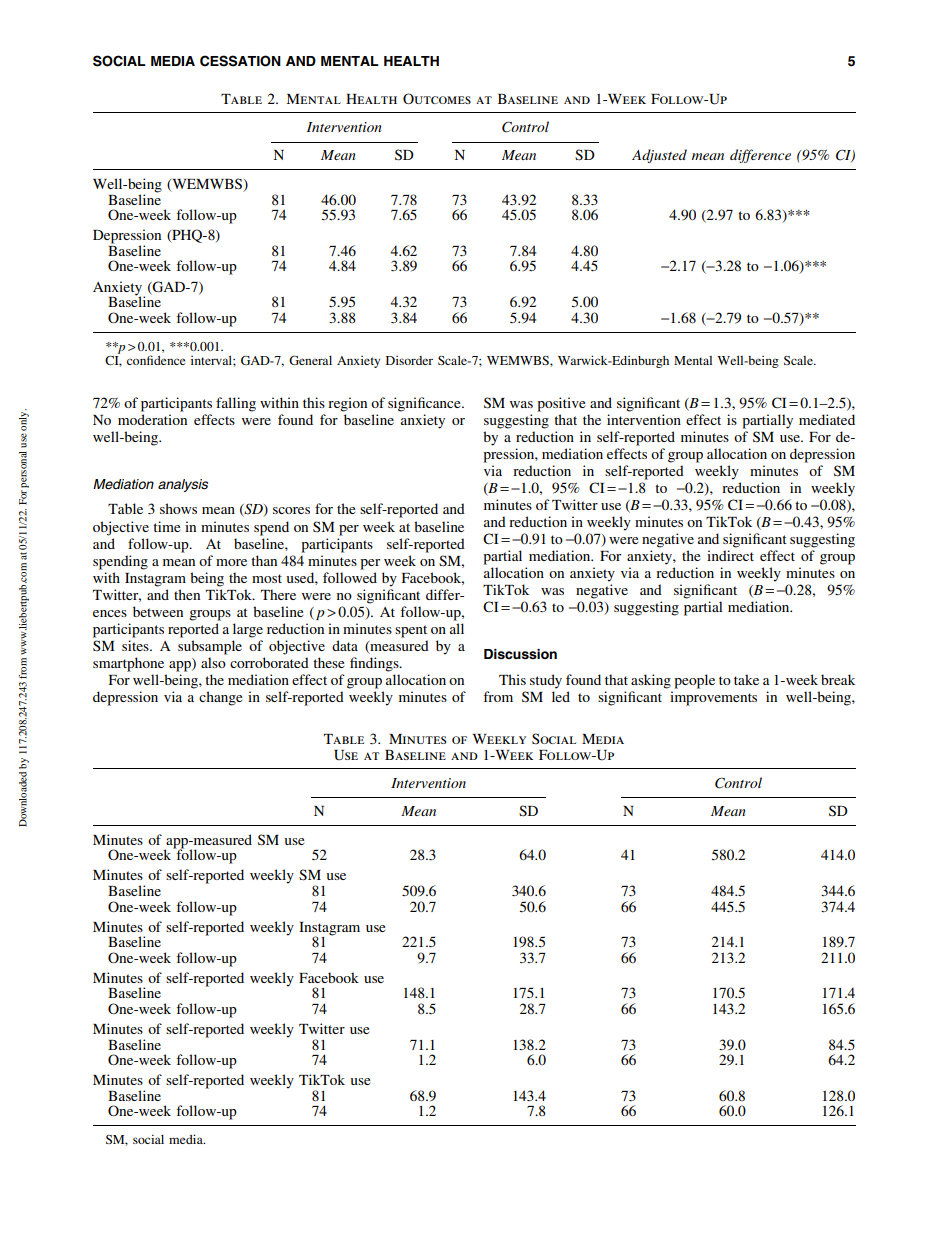  I want to click on Outcomes, so click(437, 98).
